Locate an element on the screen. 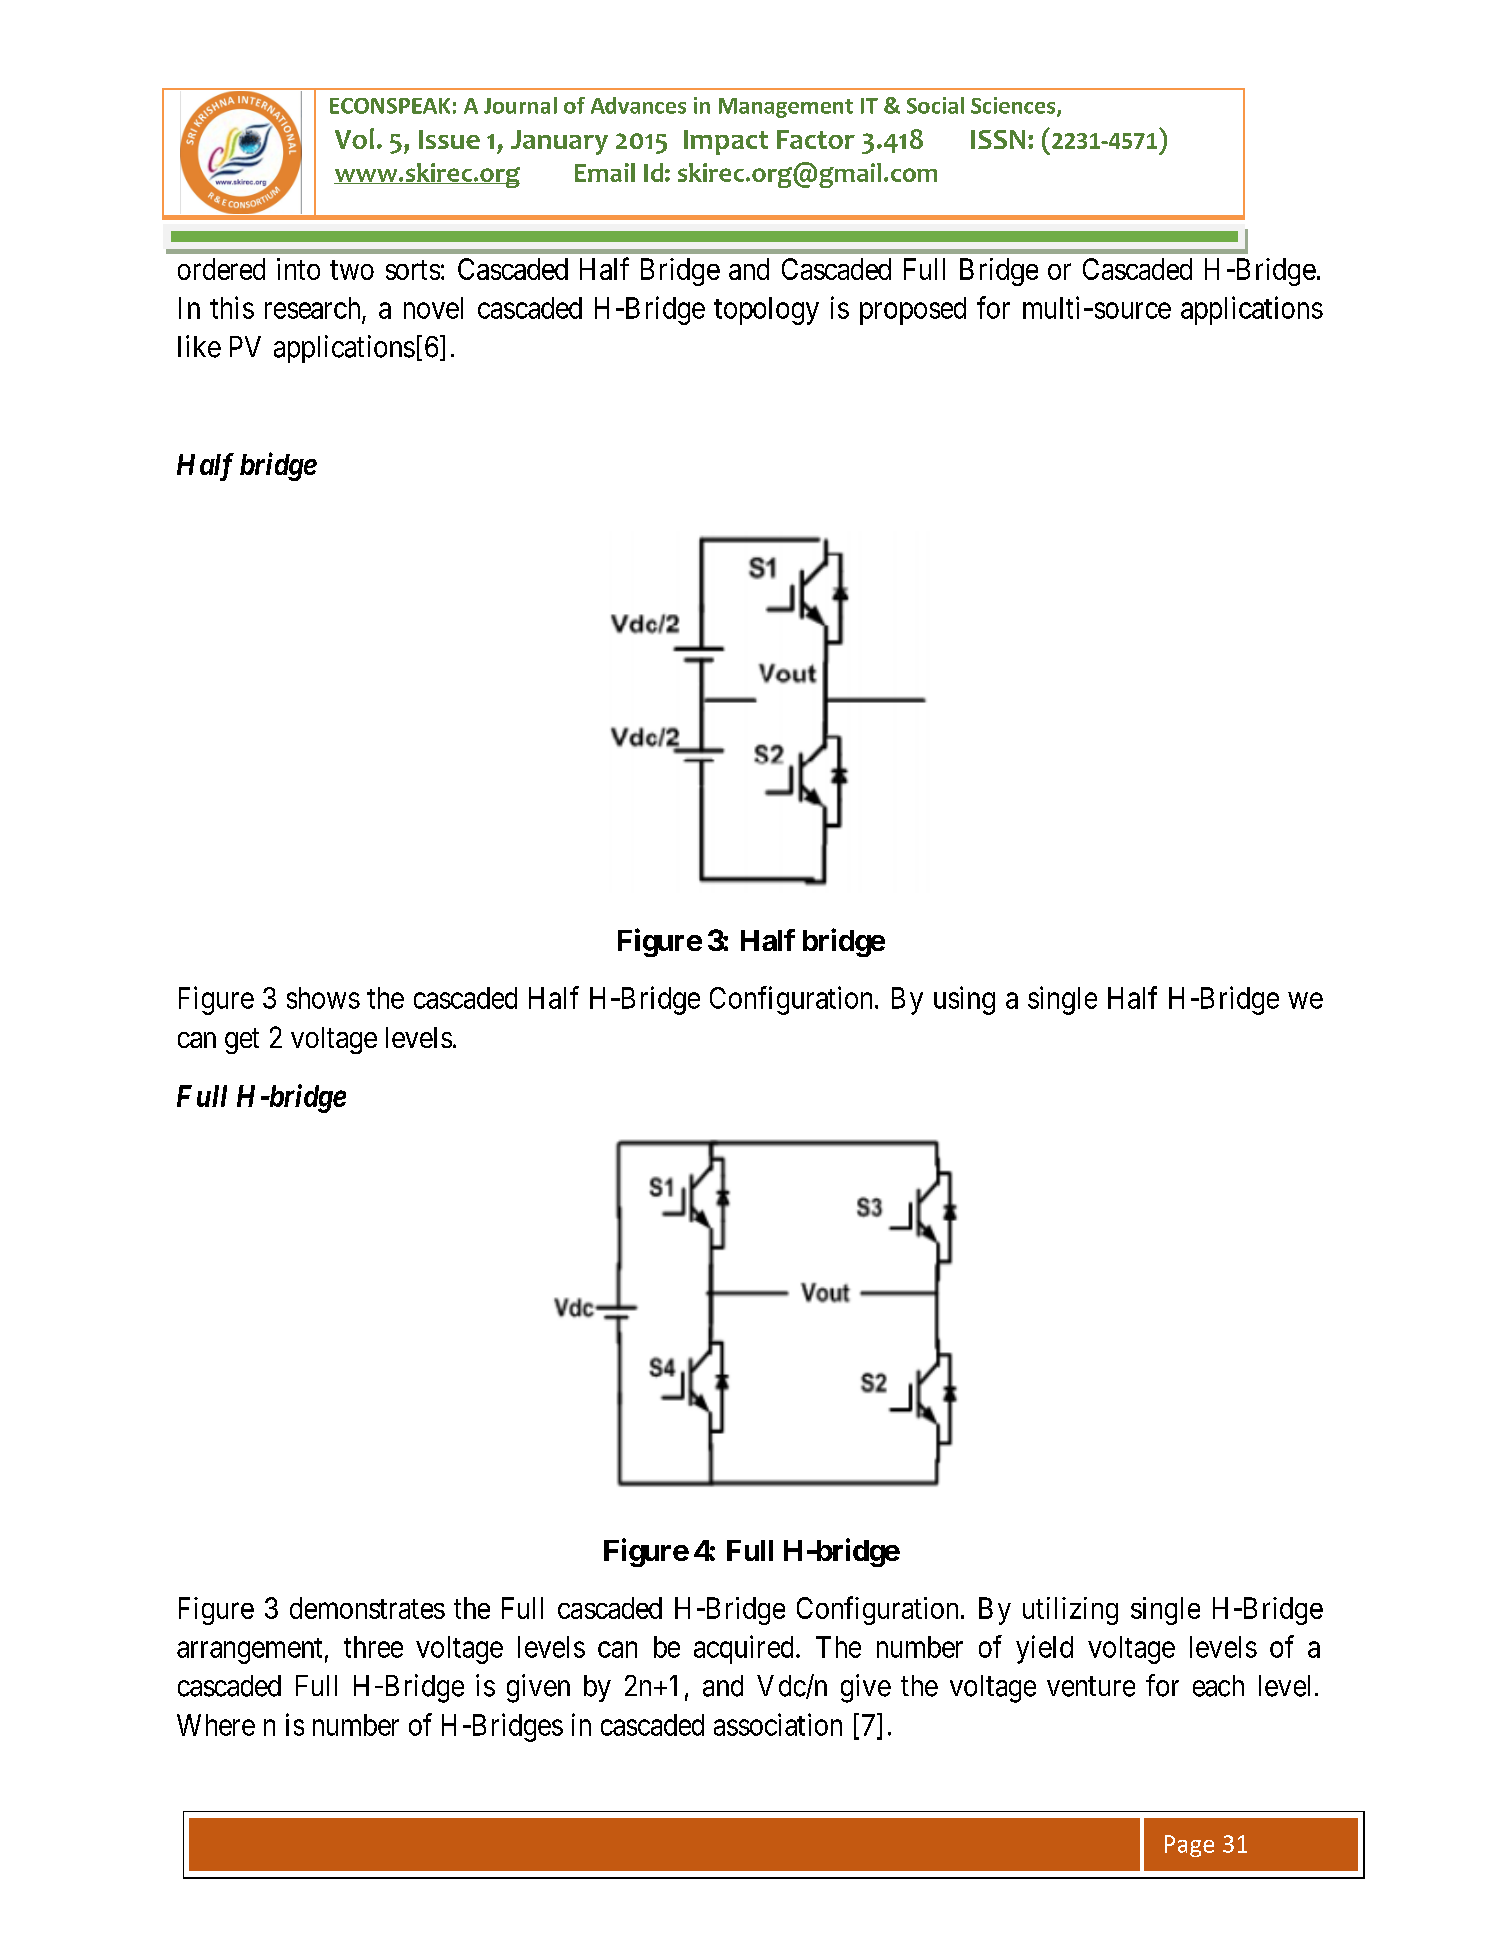 The width and height of the screenshot is (1498, 1939). Impact is located at coordinates (726, 142).
